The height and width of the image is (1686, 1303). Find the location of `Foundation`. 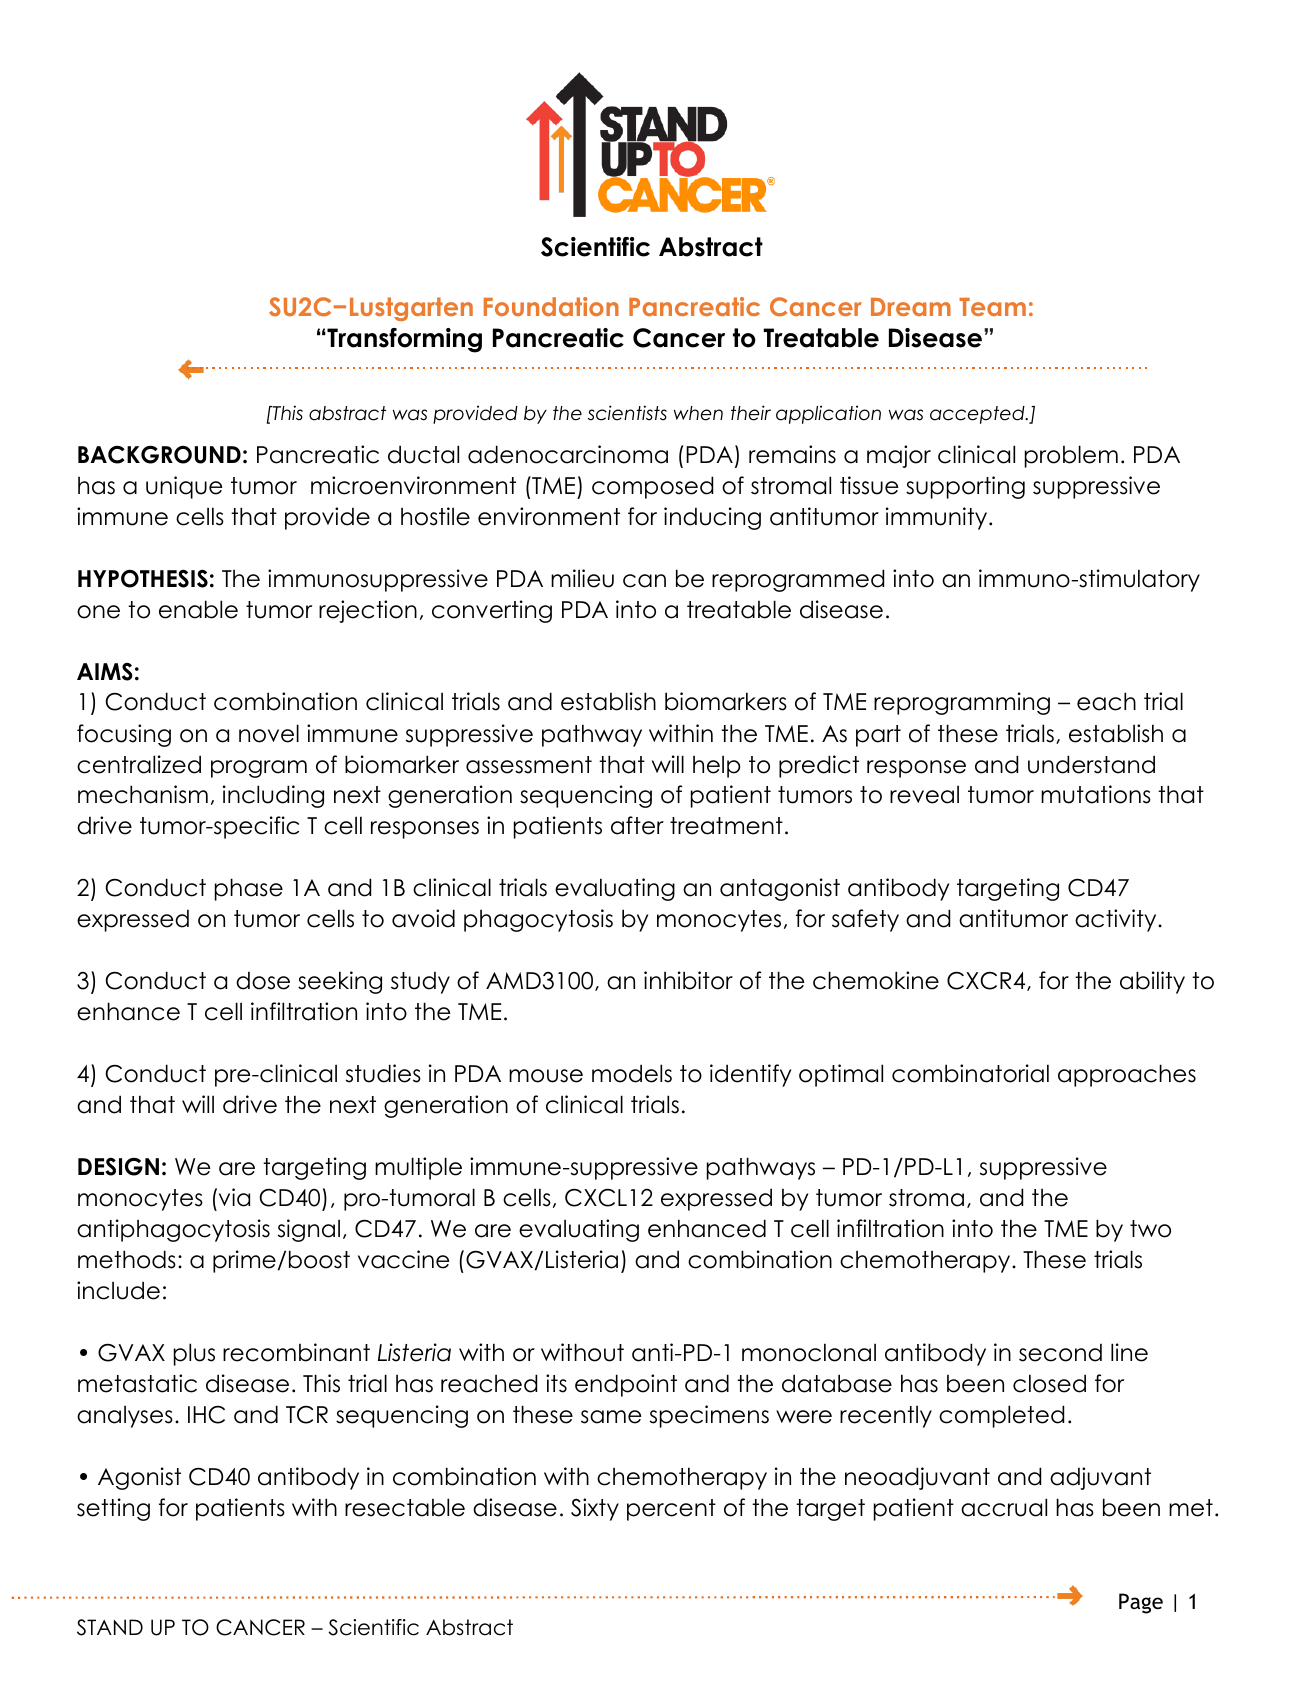

Foundation is located at coordinates (551, 306).
